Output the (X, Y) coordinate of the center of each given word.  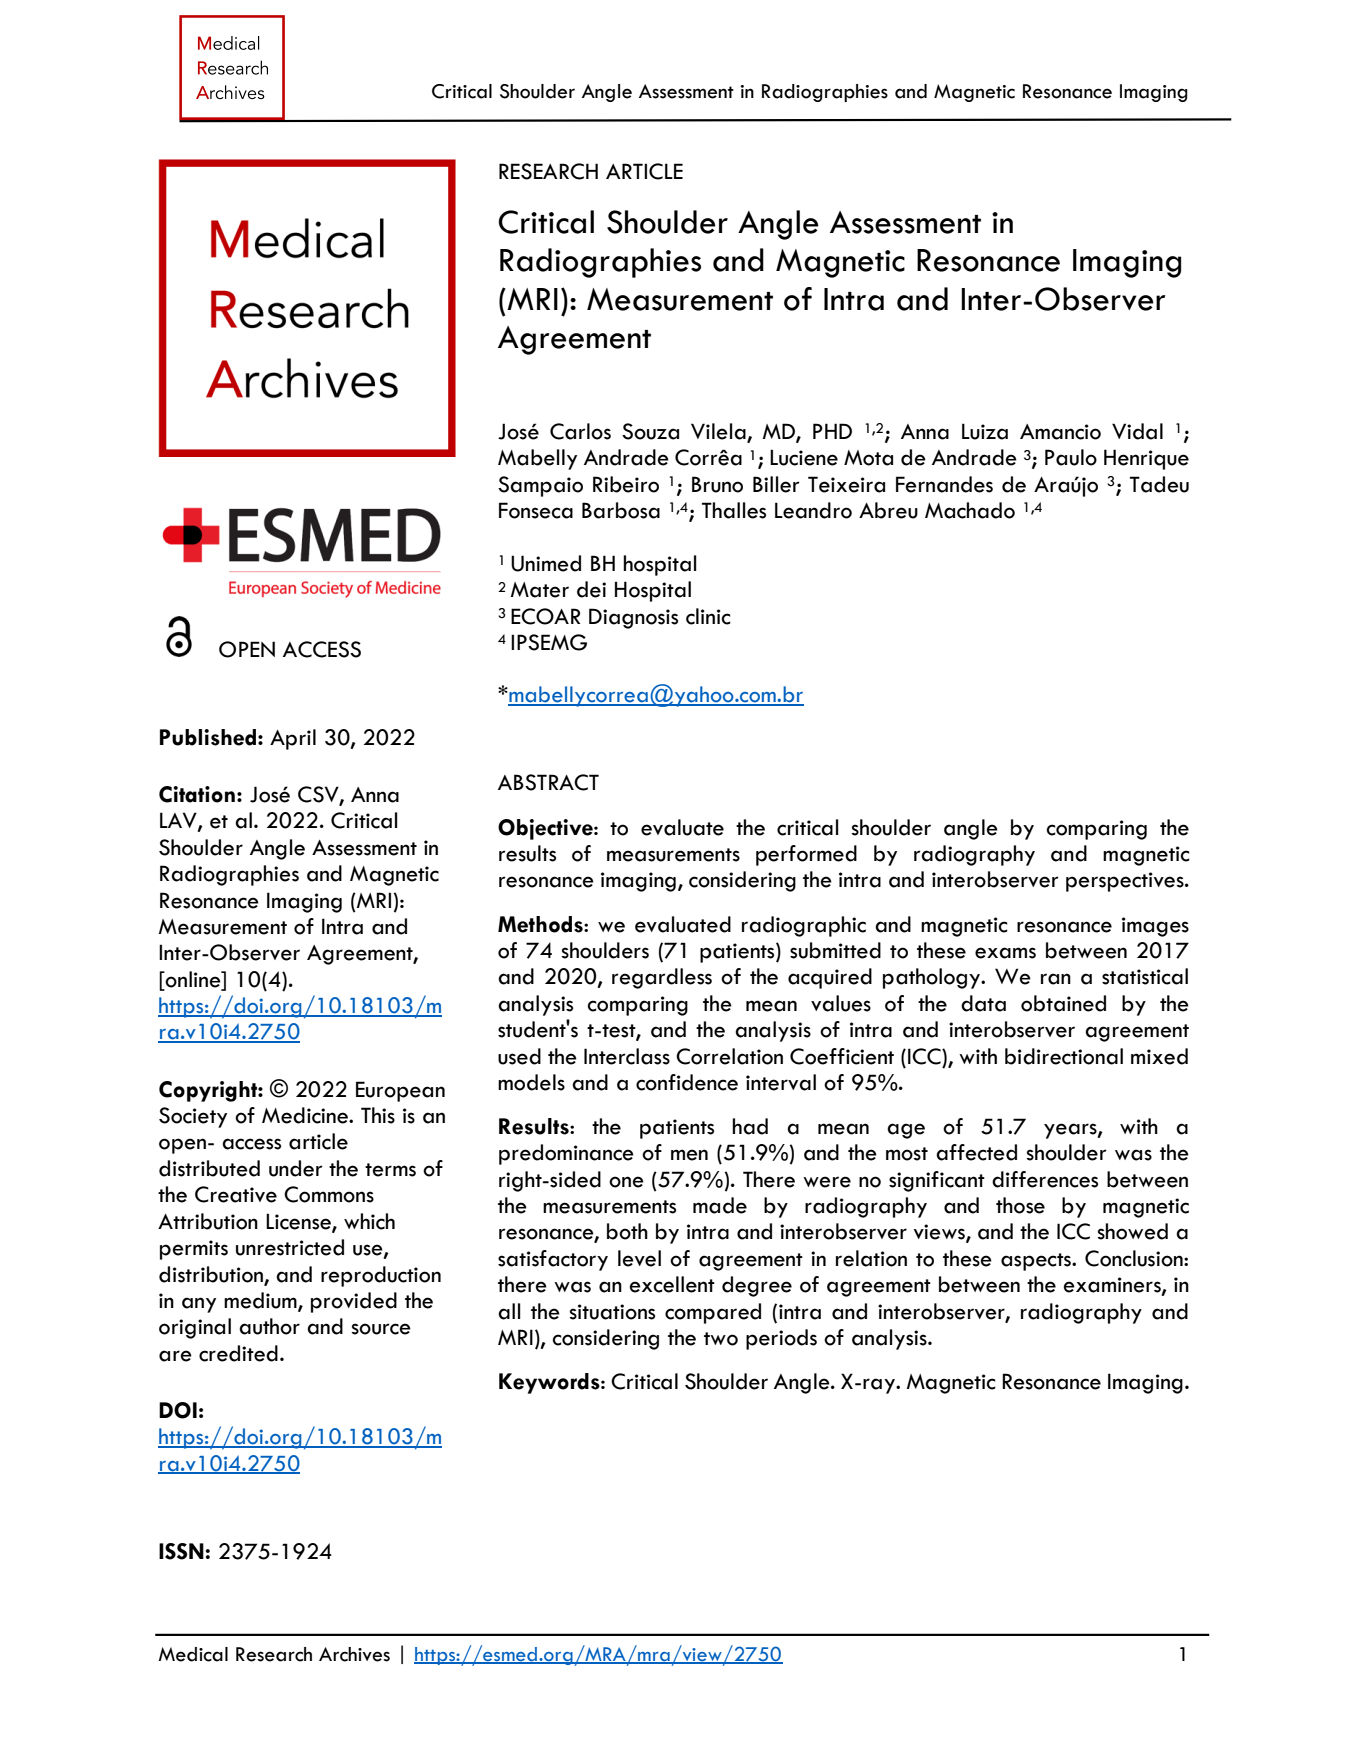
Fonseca (536, 510)
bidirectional (1064, 1056)
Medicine (306, 1115)
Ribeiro (626, 484)
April (293, 739)
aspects (1037, 1262)
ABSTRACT (548, 782)
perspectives (1126, 882)
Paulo (1071, 457)
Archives (354, 1654)
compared (713, 1313)
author (269, 1326)
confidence (687, 1082)
